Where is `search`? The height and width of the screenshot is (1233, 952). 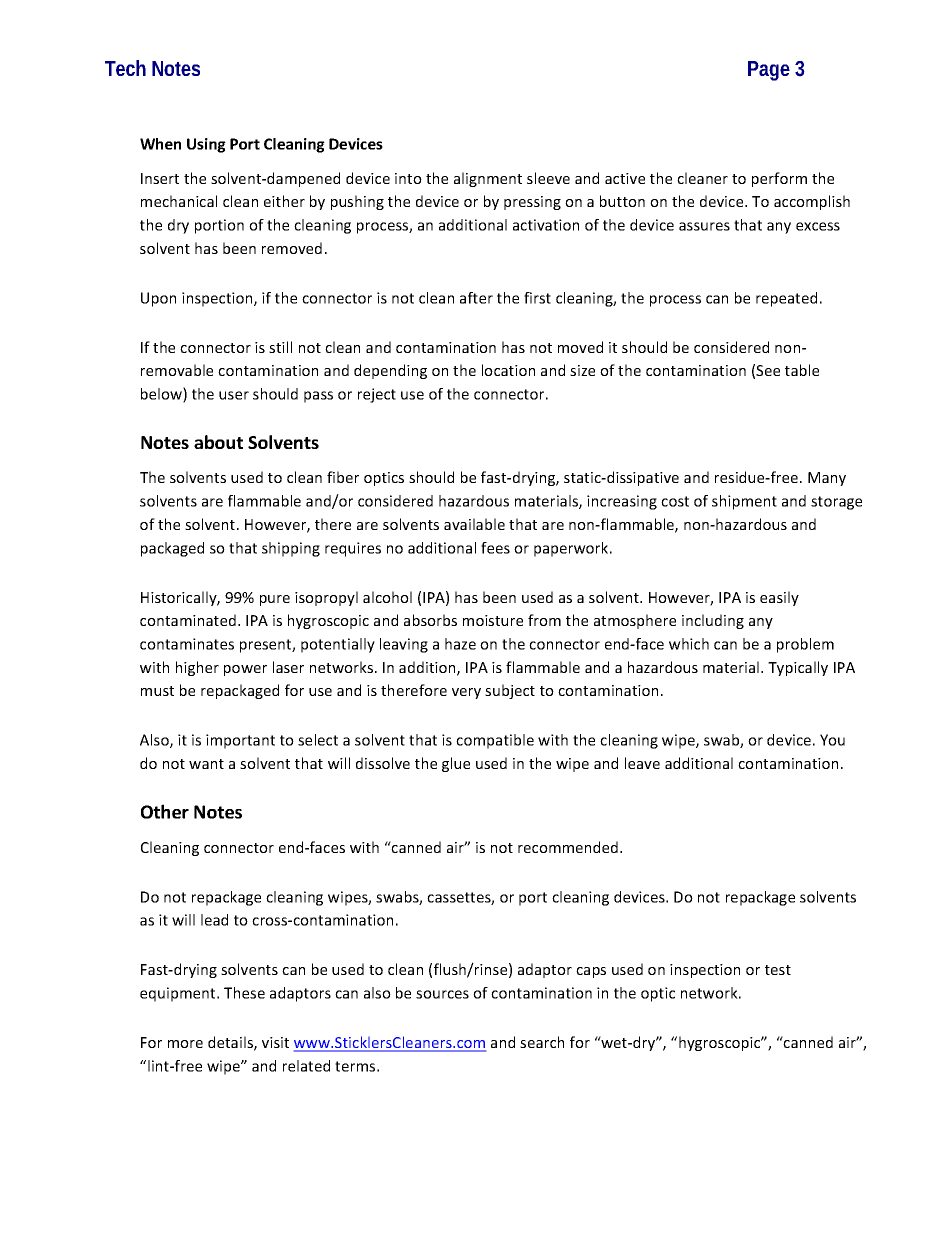
search is located at coordinates (542, 1042).
